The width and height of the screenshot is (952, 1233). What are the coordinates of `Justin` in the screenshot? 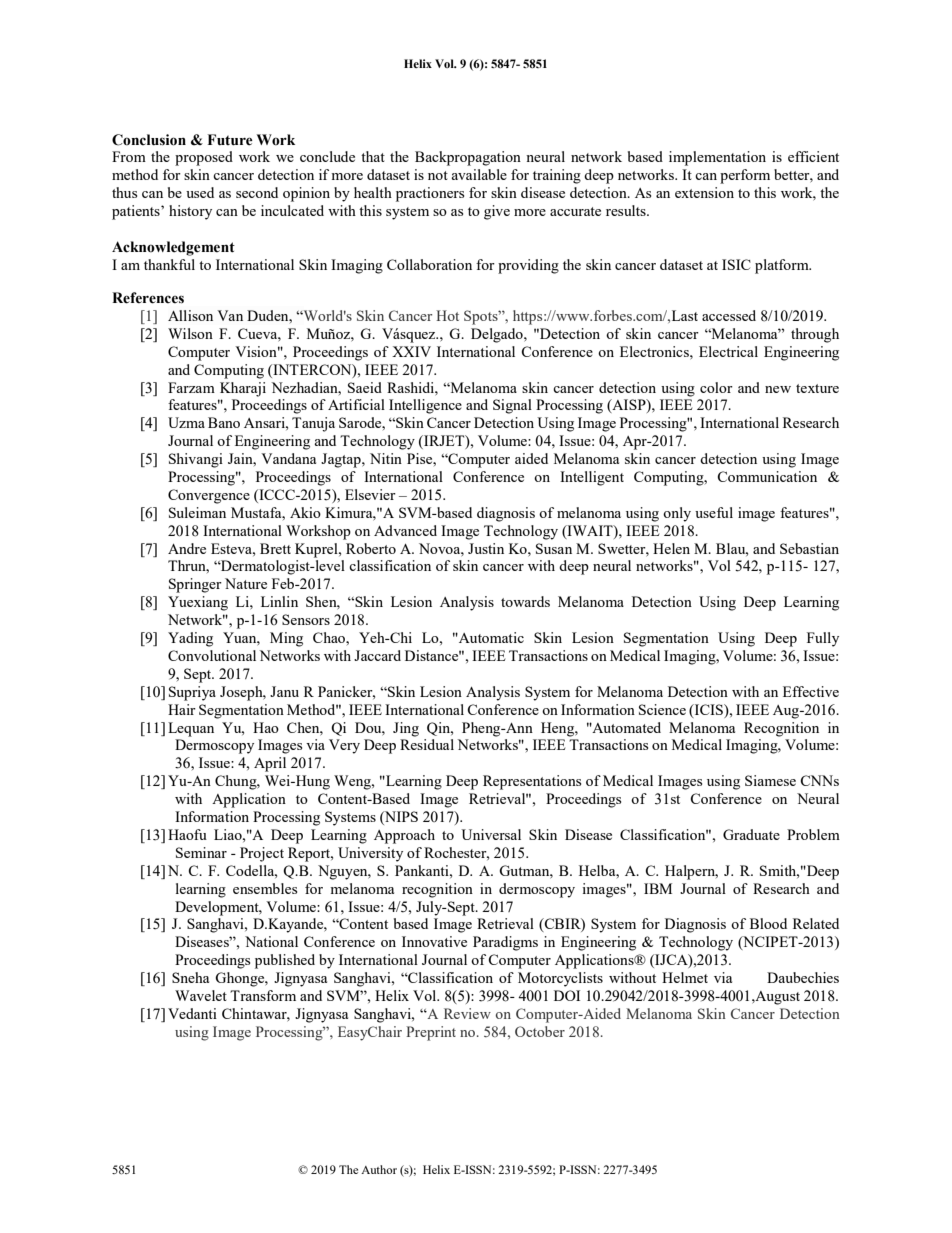 It's located at (486, 548).
